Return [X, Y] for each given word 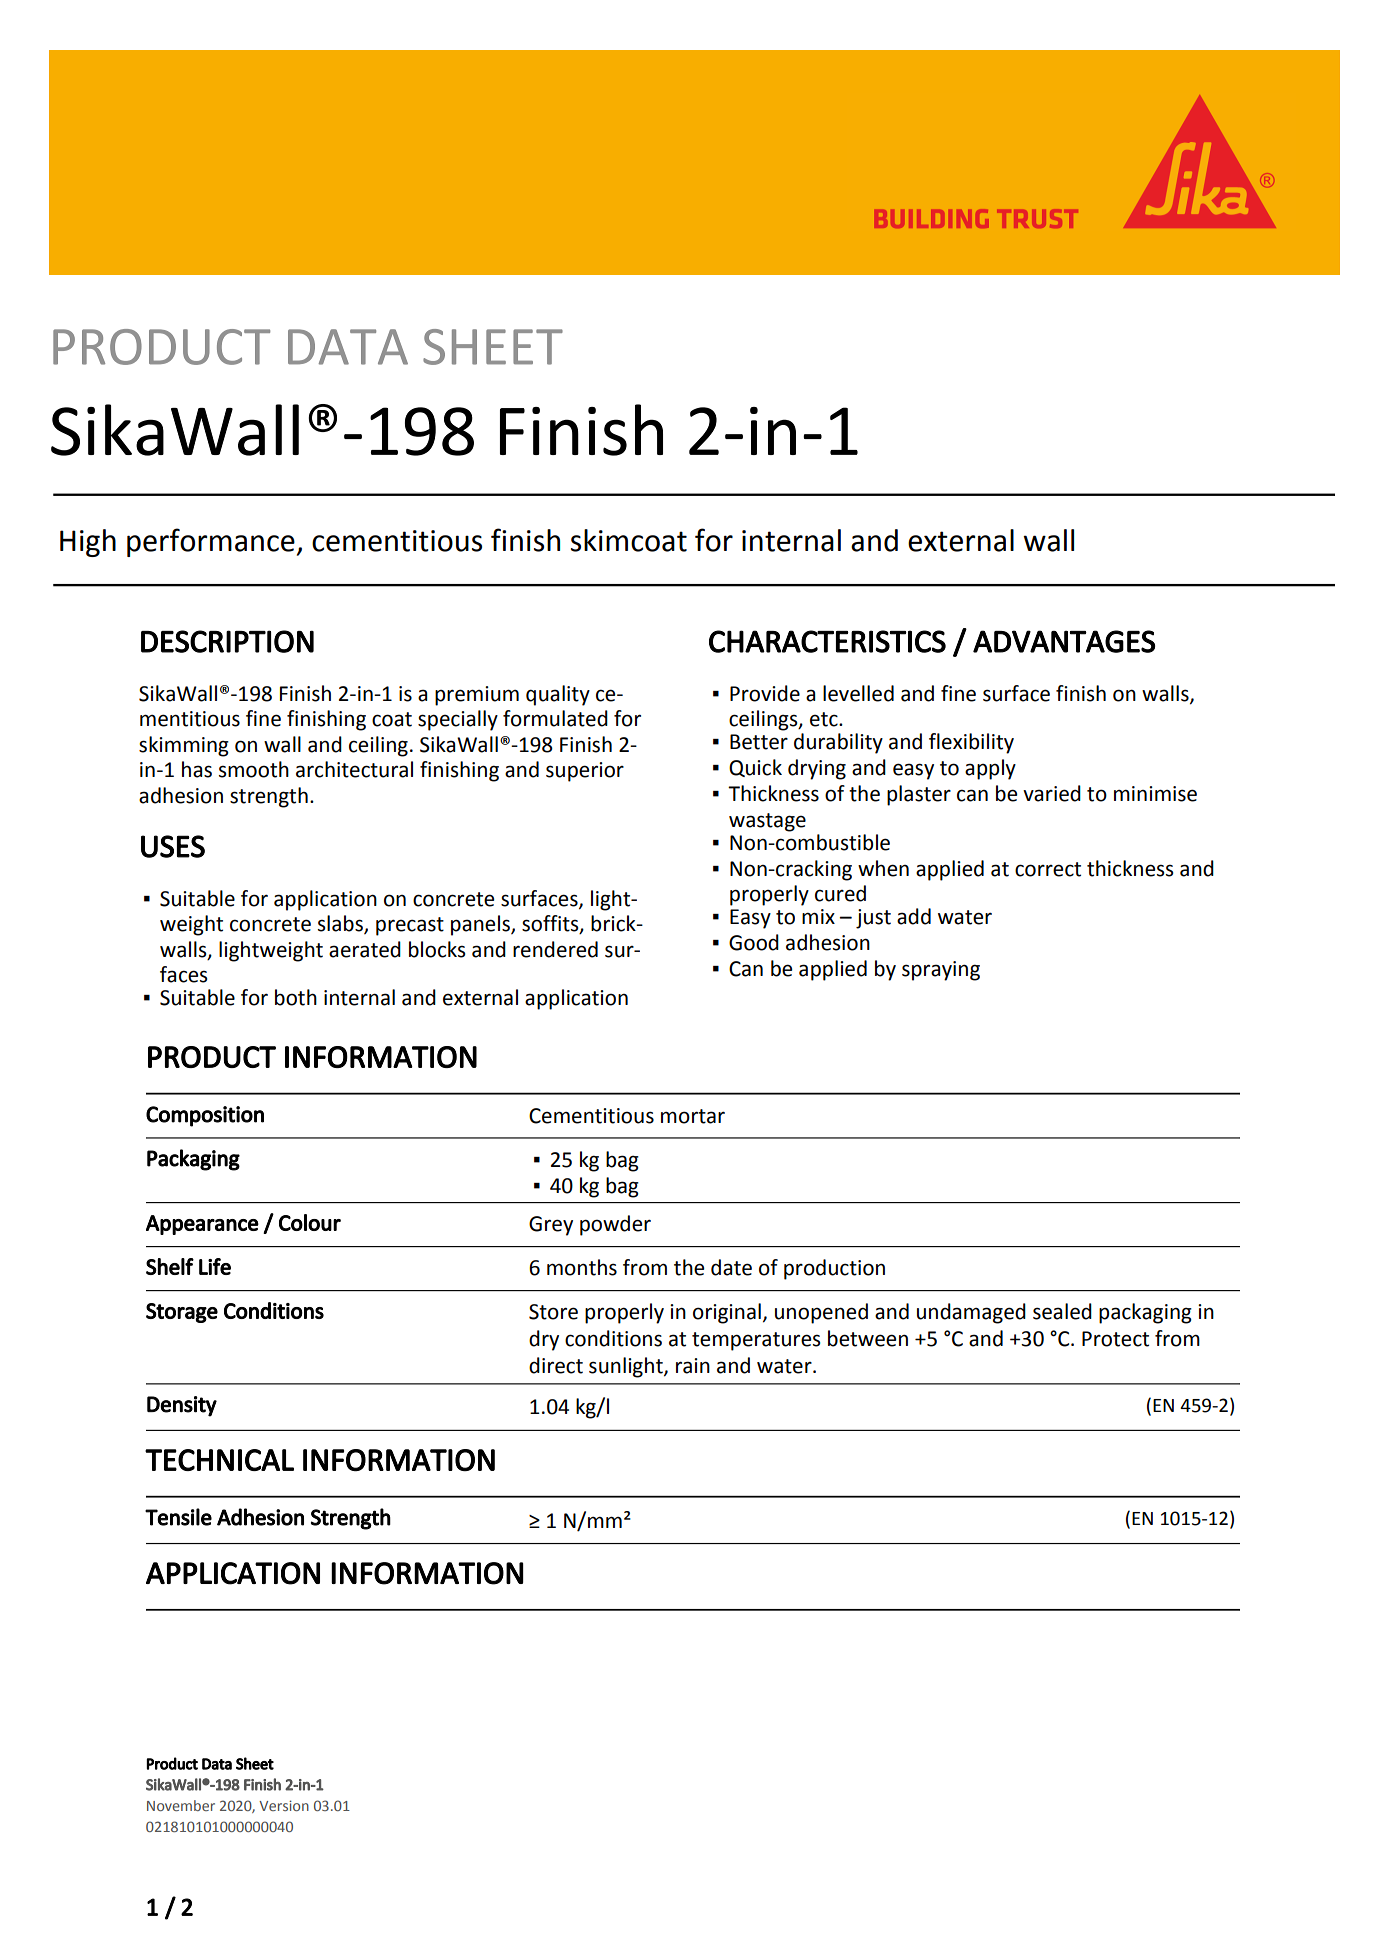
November [181, 1805]
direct [556, 1365]
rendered [555, 949]
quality [558, 695]
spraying [941, 971]
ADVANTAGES [1064, 641]
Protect [1115, 1339]
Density [182, 1406]
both [296, 997]
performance [211, 542]
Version [284, 1805]
